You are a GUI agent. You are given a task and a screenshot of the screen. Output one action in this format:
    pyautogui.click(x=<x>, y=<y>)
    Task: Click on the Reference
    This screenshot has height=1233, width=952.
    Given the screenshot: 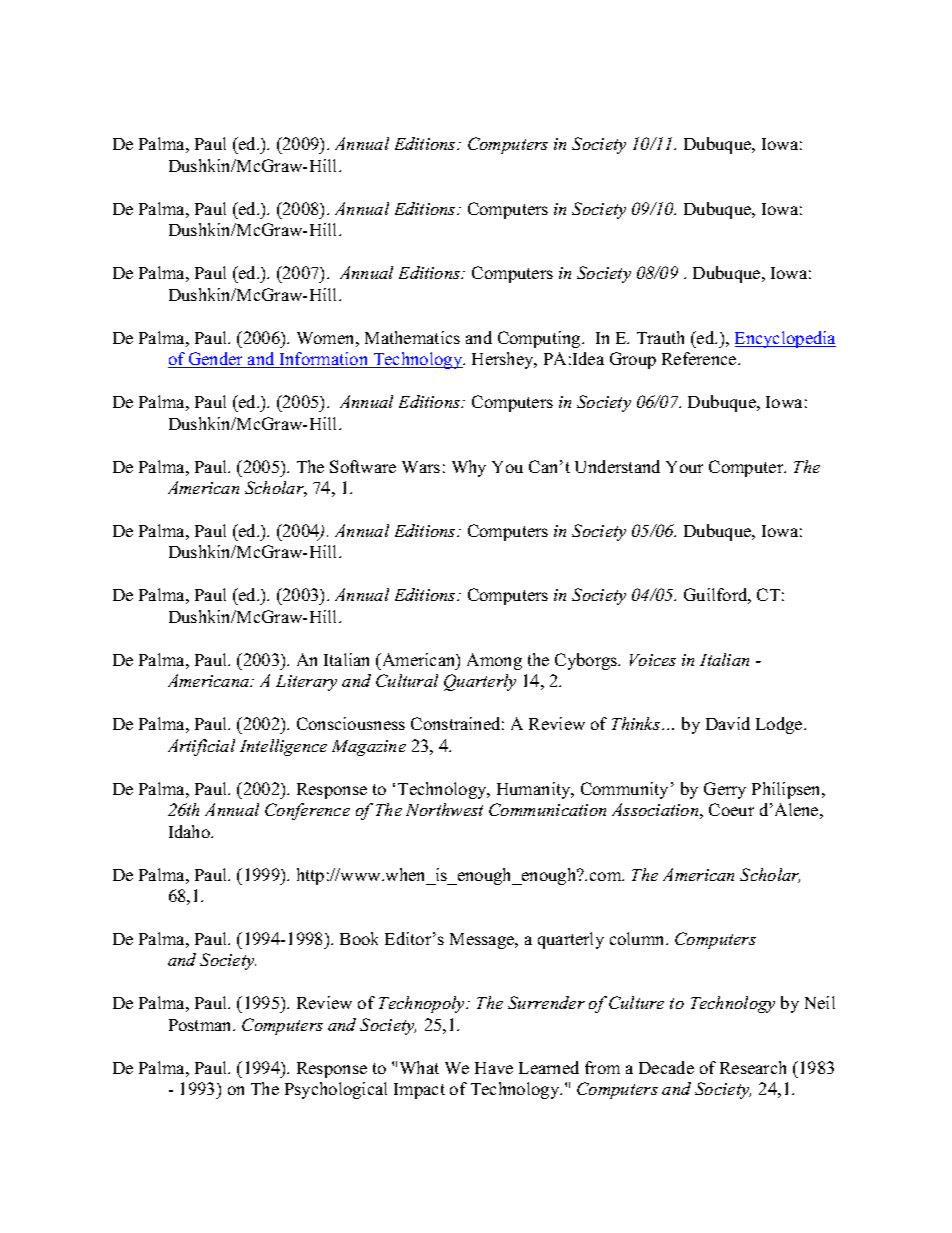 What is the action you would take?
    pyautogui.click(x=700, y=358)
